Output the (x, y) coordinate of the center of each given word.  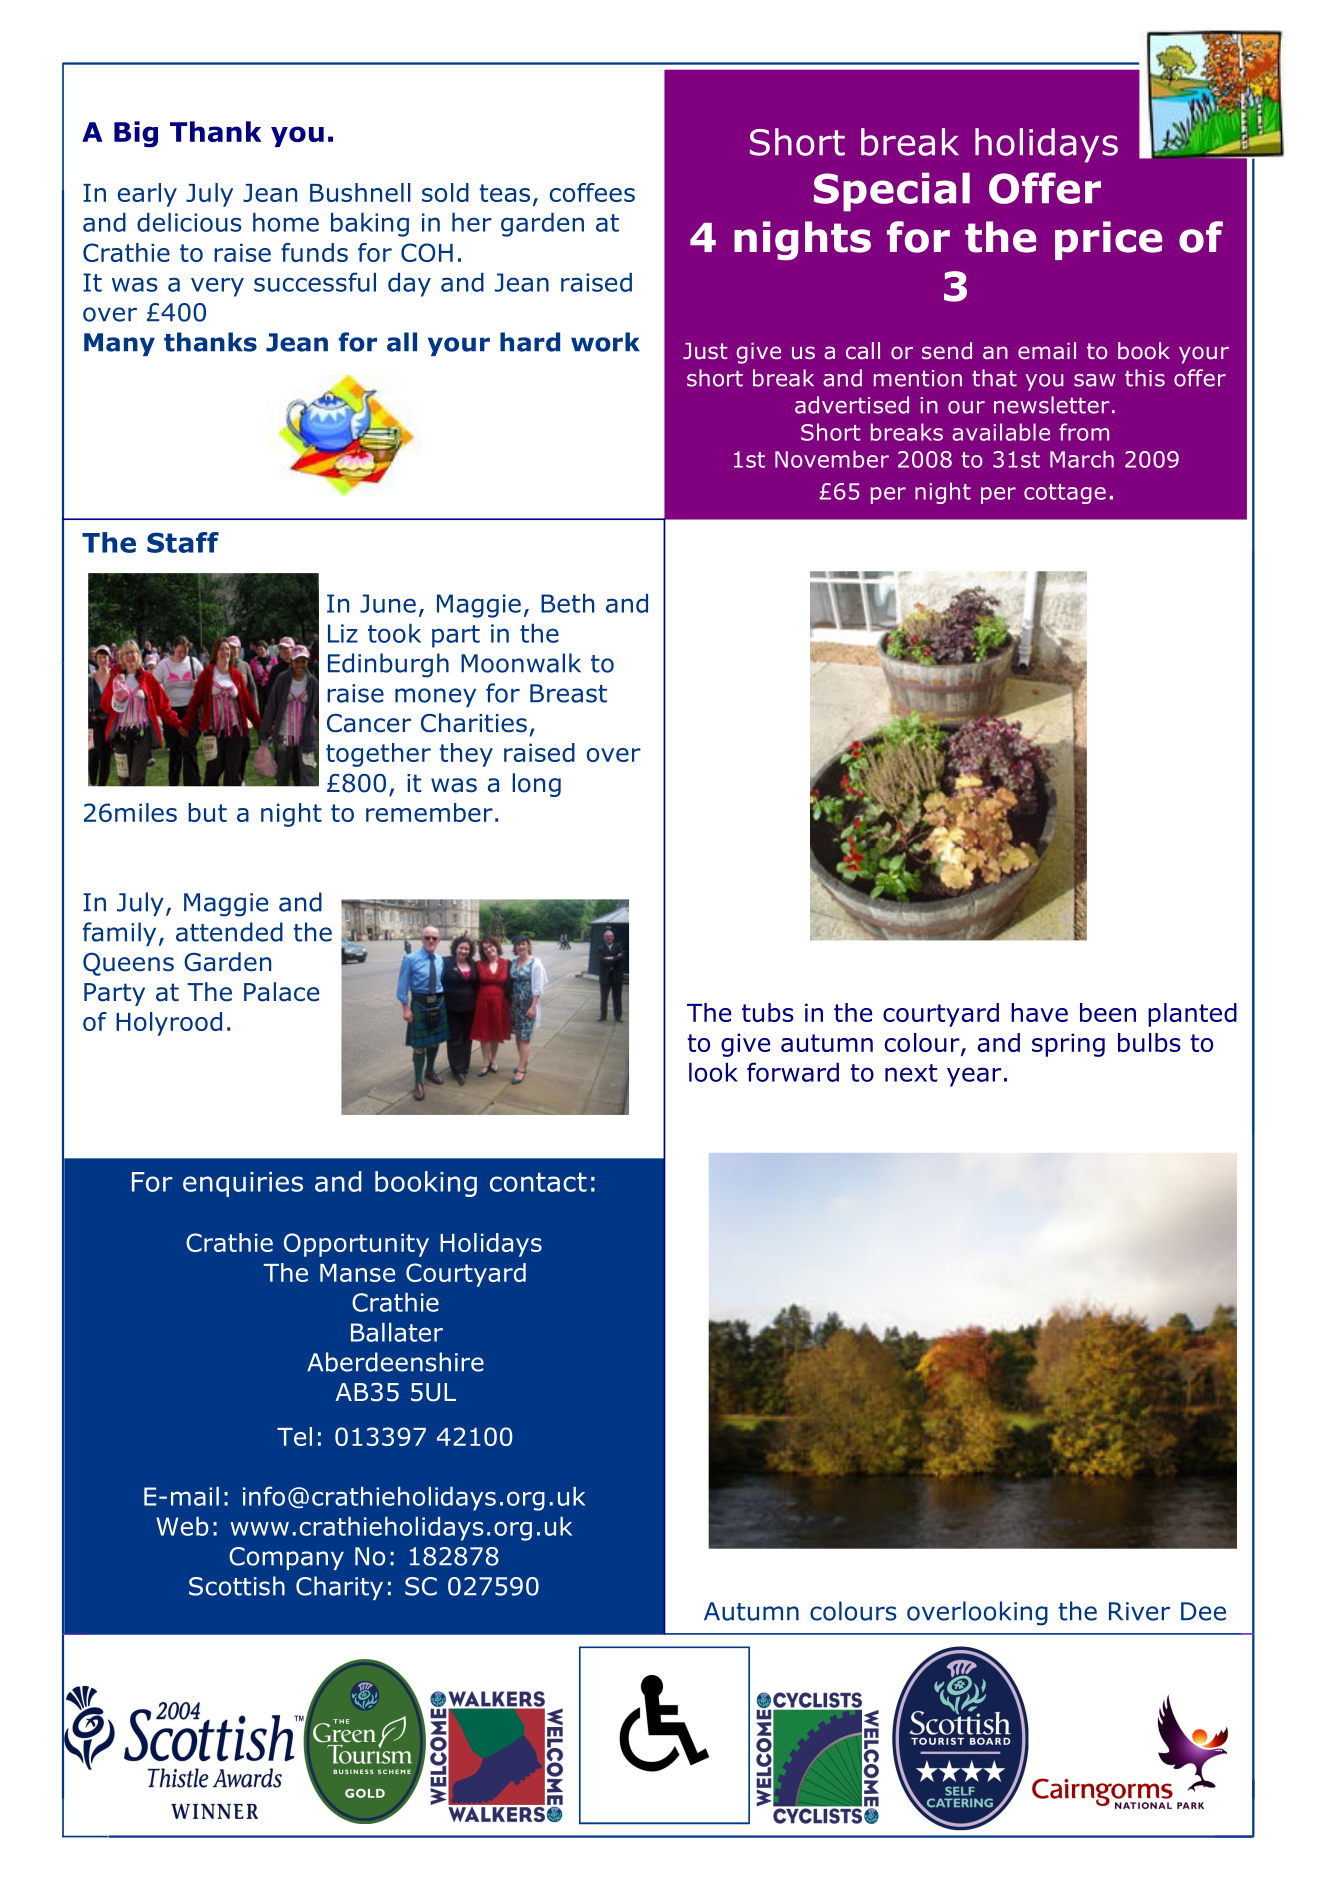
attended (229, 932)
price (1108, 240)
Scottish (237, 1586)
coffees (592, 192)
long (537, 785)
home (286, 222)
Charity (339, 1588)
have (1039, 1012)
